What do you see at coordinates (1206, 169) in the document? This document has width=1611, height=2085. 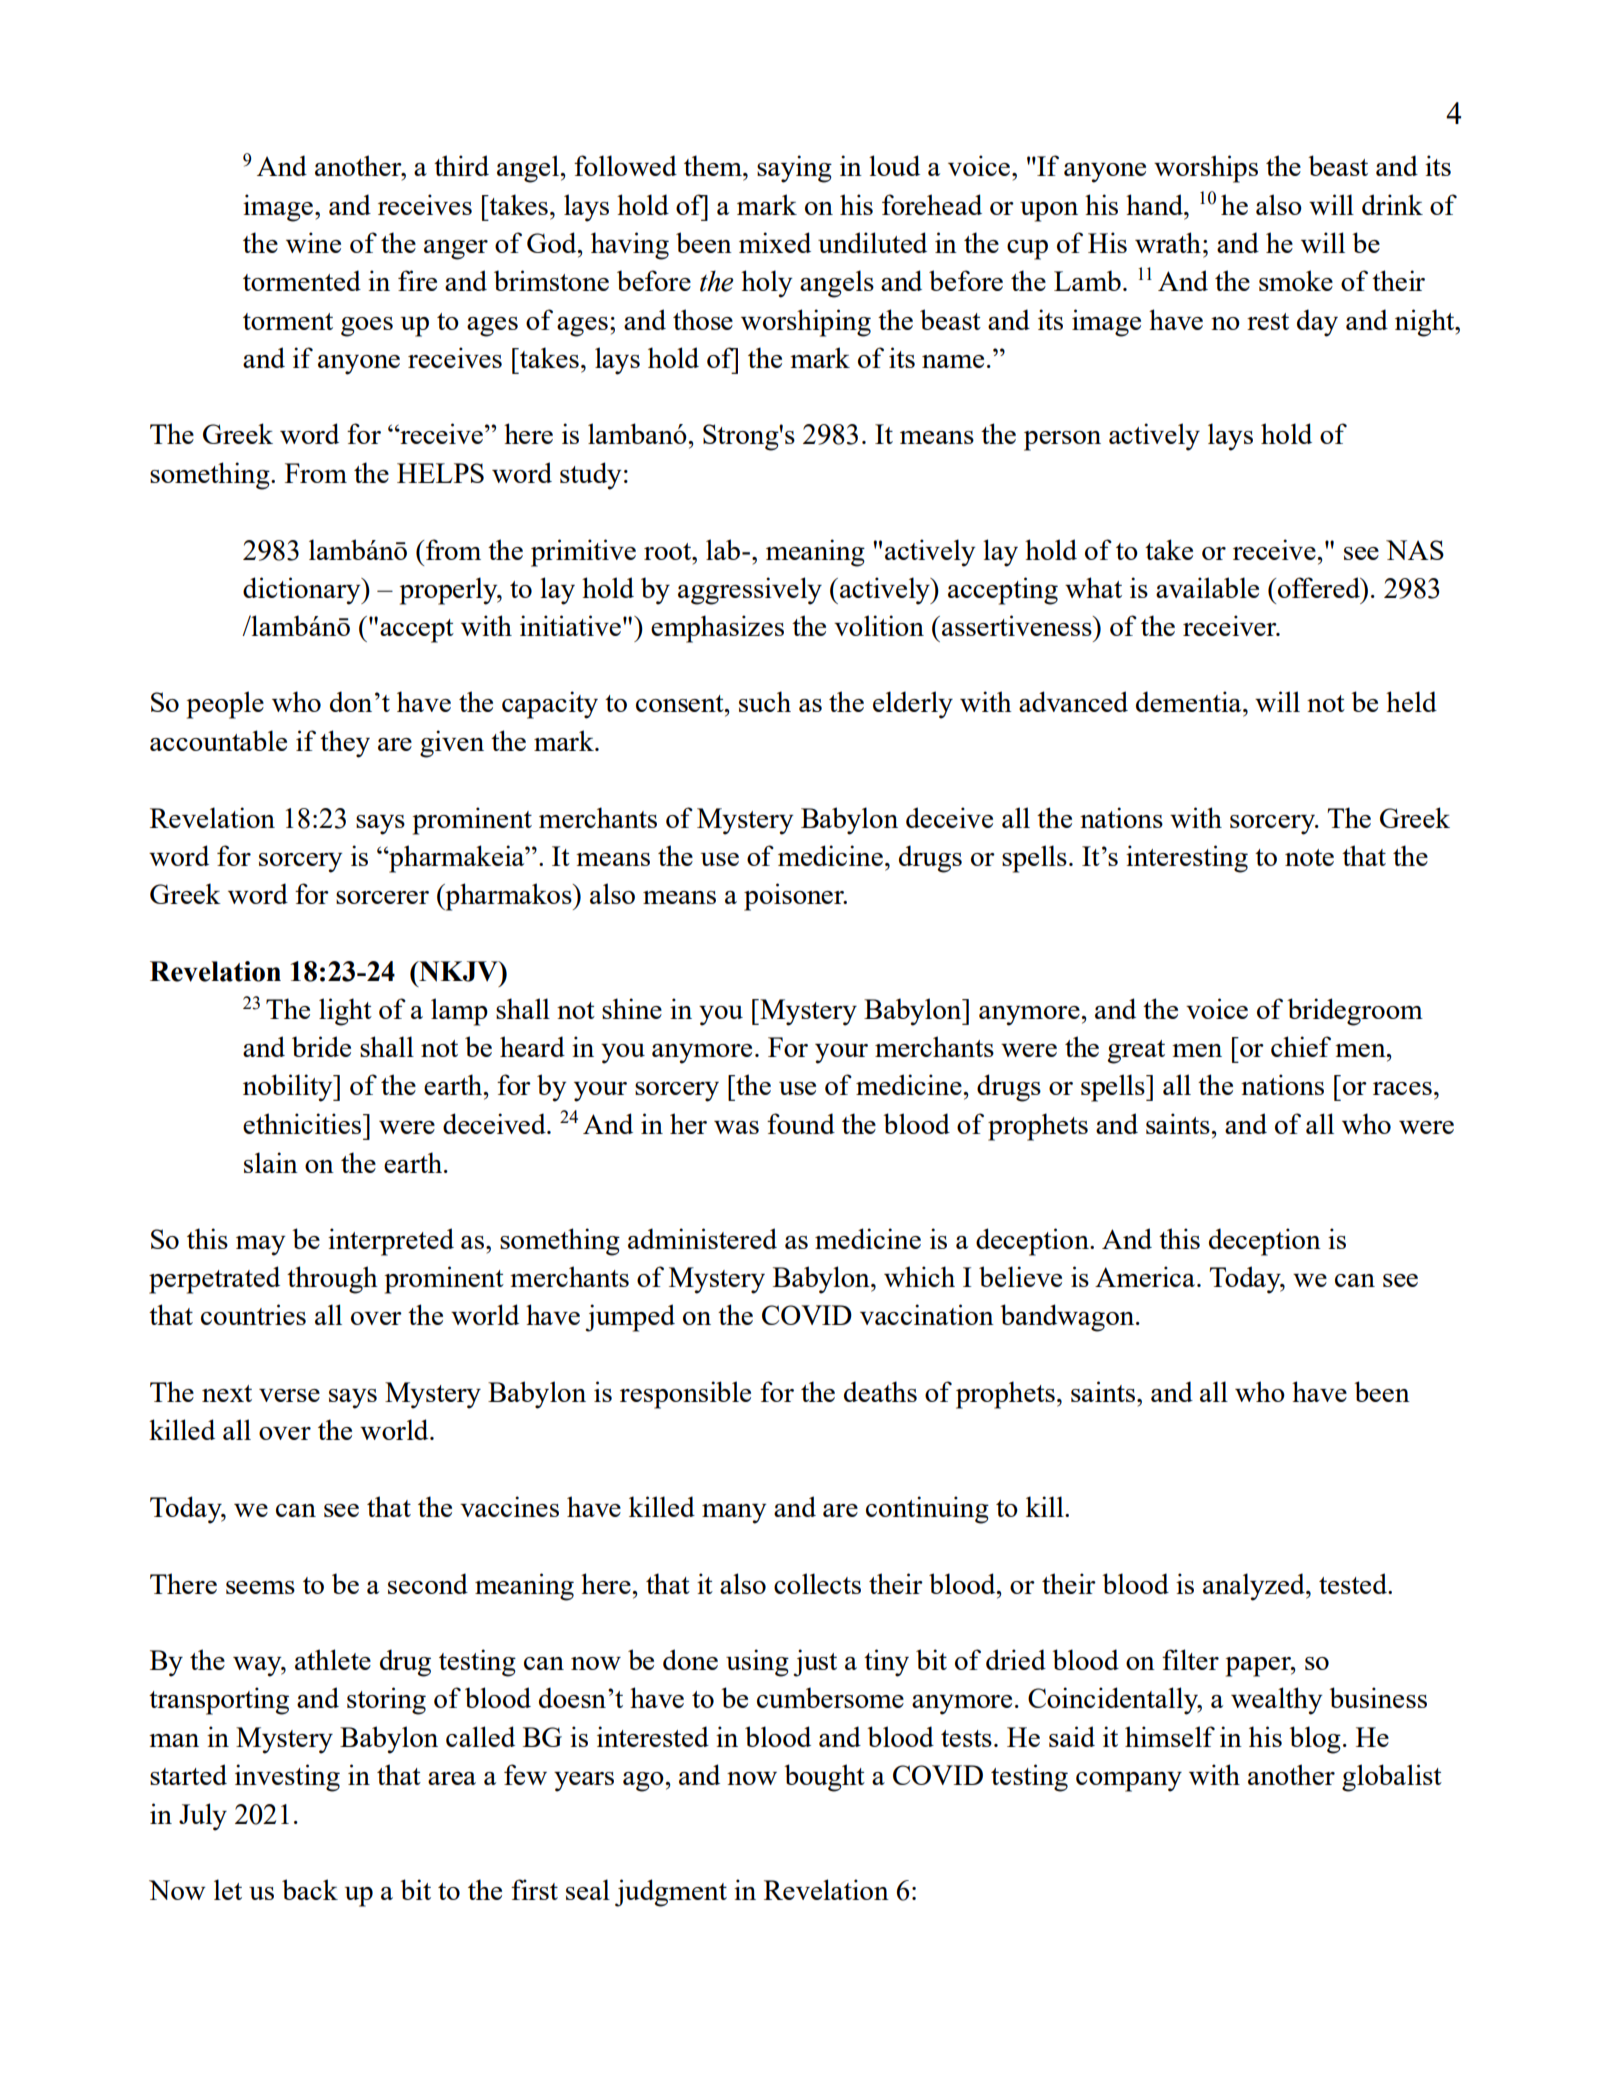 I see `worships` at bounding box center [1206, 169].
